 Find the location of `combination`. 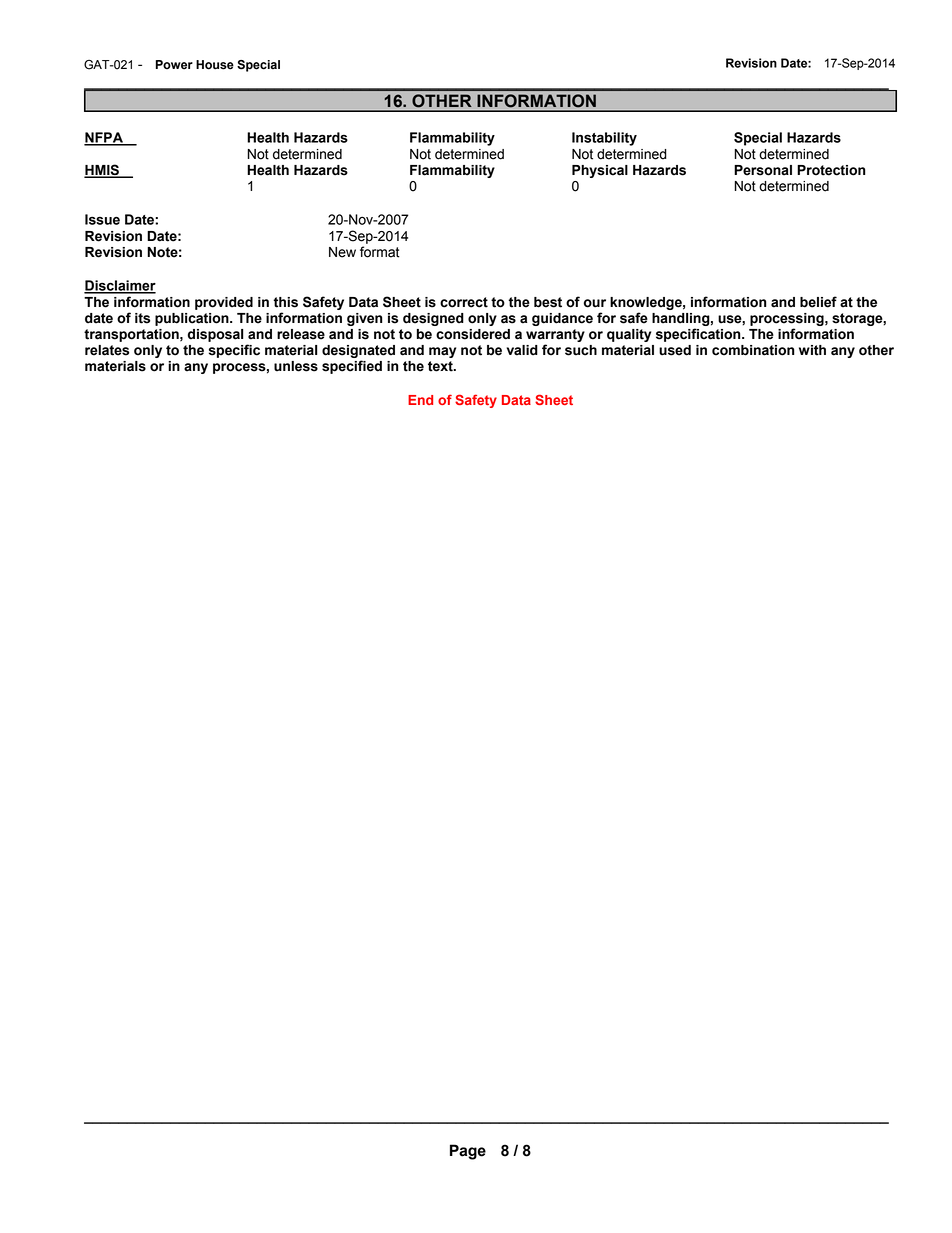

combination is located at coordinates (753, 350).
